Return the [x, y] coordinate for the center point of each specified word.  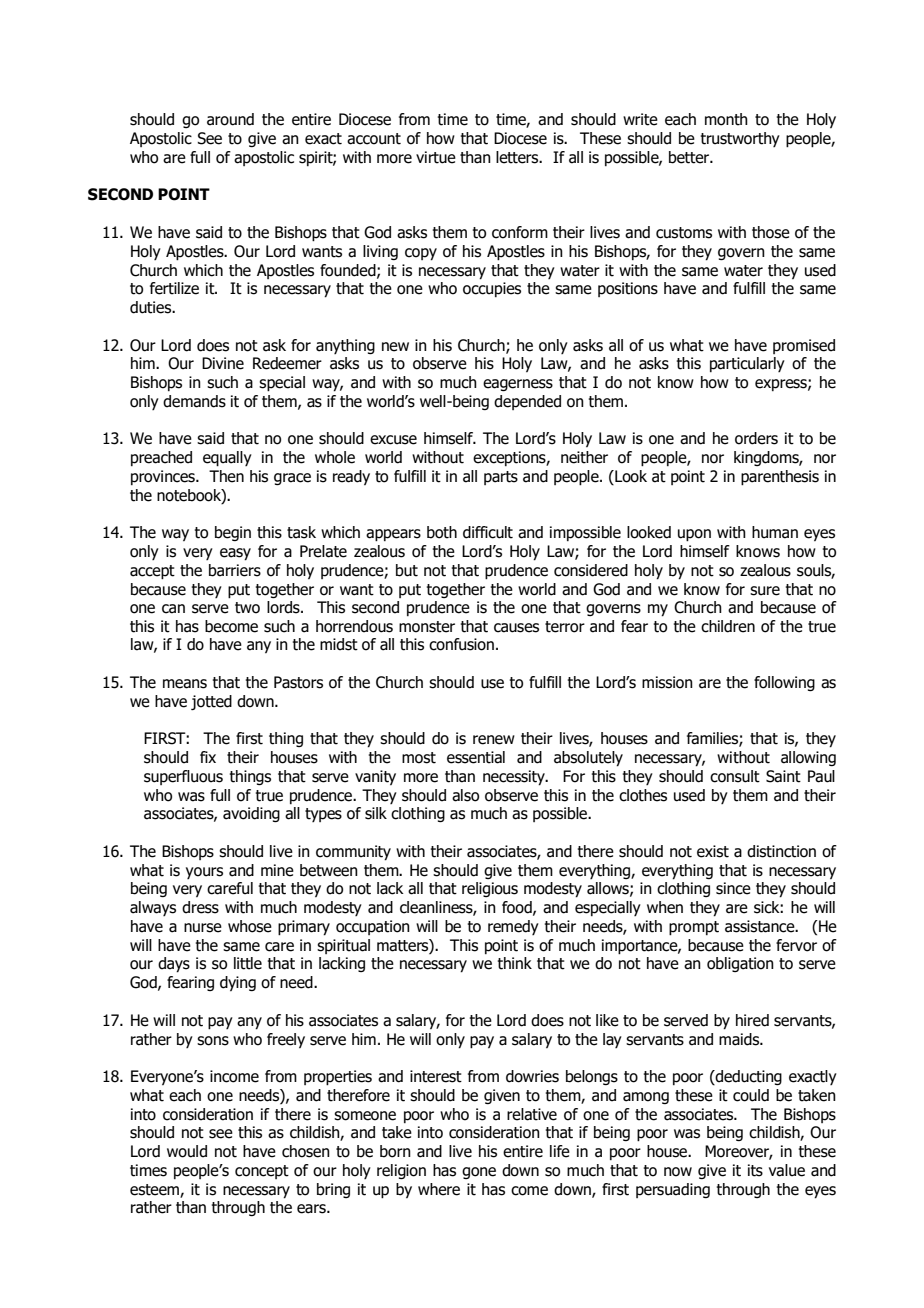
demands [194, 401]
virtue [436, 157]
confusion [461, 644]
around [230, 119]
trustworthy [740, 139]
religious [490, 889]
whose [250, 926]
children [728, 626]
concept [262, 1172]
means [185, 684]
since [733, 888]
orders [756, 438]
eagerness [518, 385]
